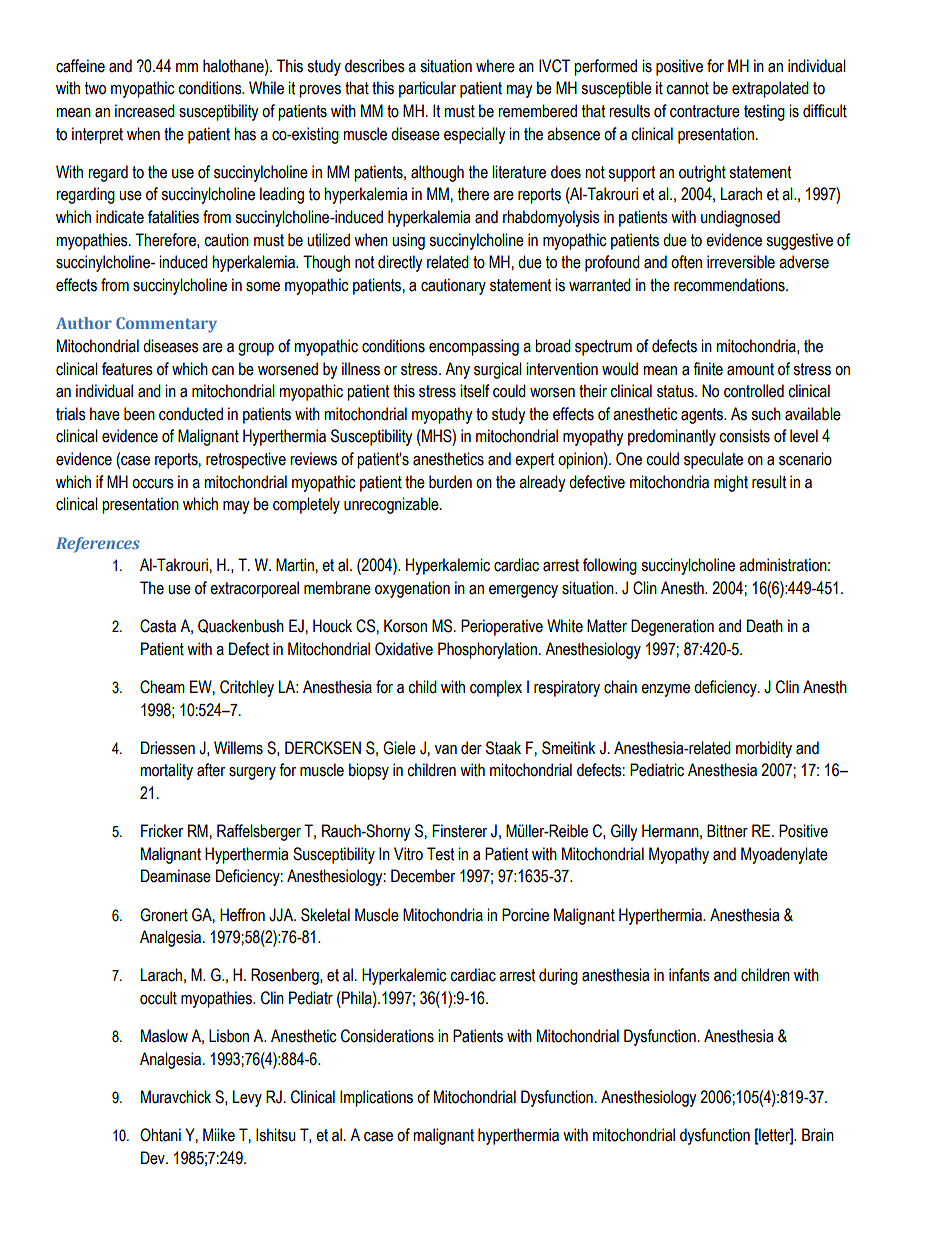 This screenshot has height=1233, width=952. Describe the element at coordinates (376, 1098) in the screenshot. I see `Implications` at that location.
